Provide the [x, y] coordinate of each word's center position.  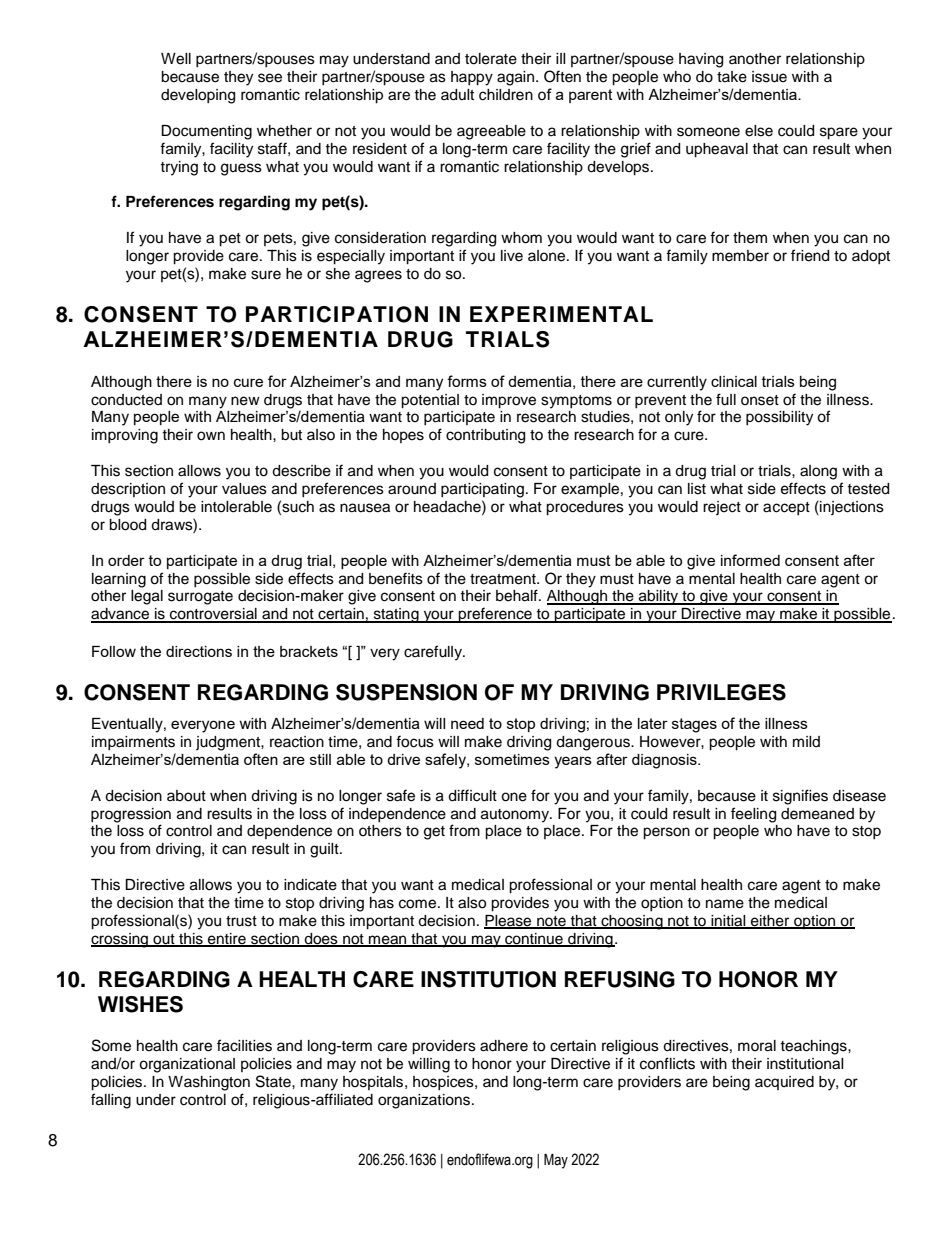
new [245, 401]
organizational [187, 1065]
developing [198, 96]
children [506, 95]
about [186, 796]
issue [769, 77]
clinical [734, 381]
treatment [504, 579]
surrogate [200, 598]
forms [467, 381]
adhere [504, 1046]
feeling [753, 815]
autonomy [516, 816]
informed [750, 560]
